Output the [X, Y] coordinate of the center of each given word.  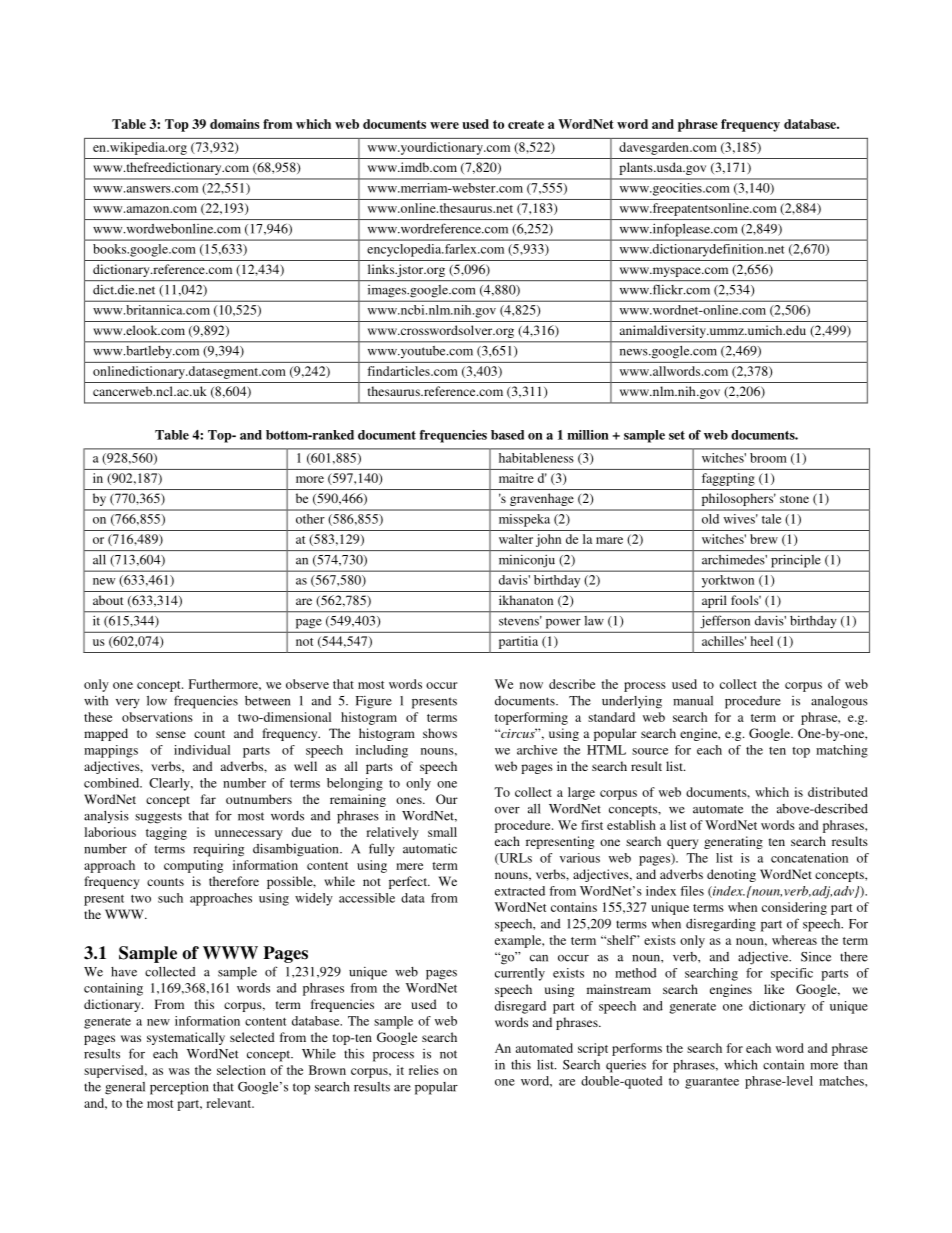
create [526, 124]
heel [761, 641]
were [444, 125]
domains [234, 124]
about [108, 600]
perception [179, 1088]
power [563, 624]
